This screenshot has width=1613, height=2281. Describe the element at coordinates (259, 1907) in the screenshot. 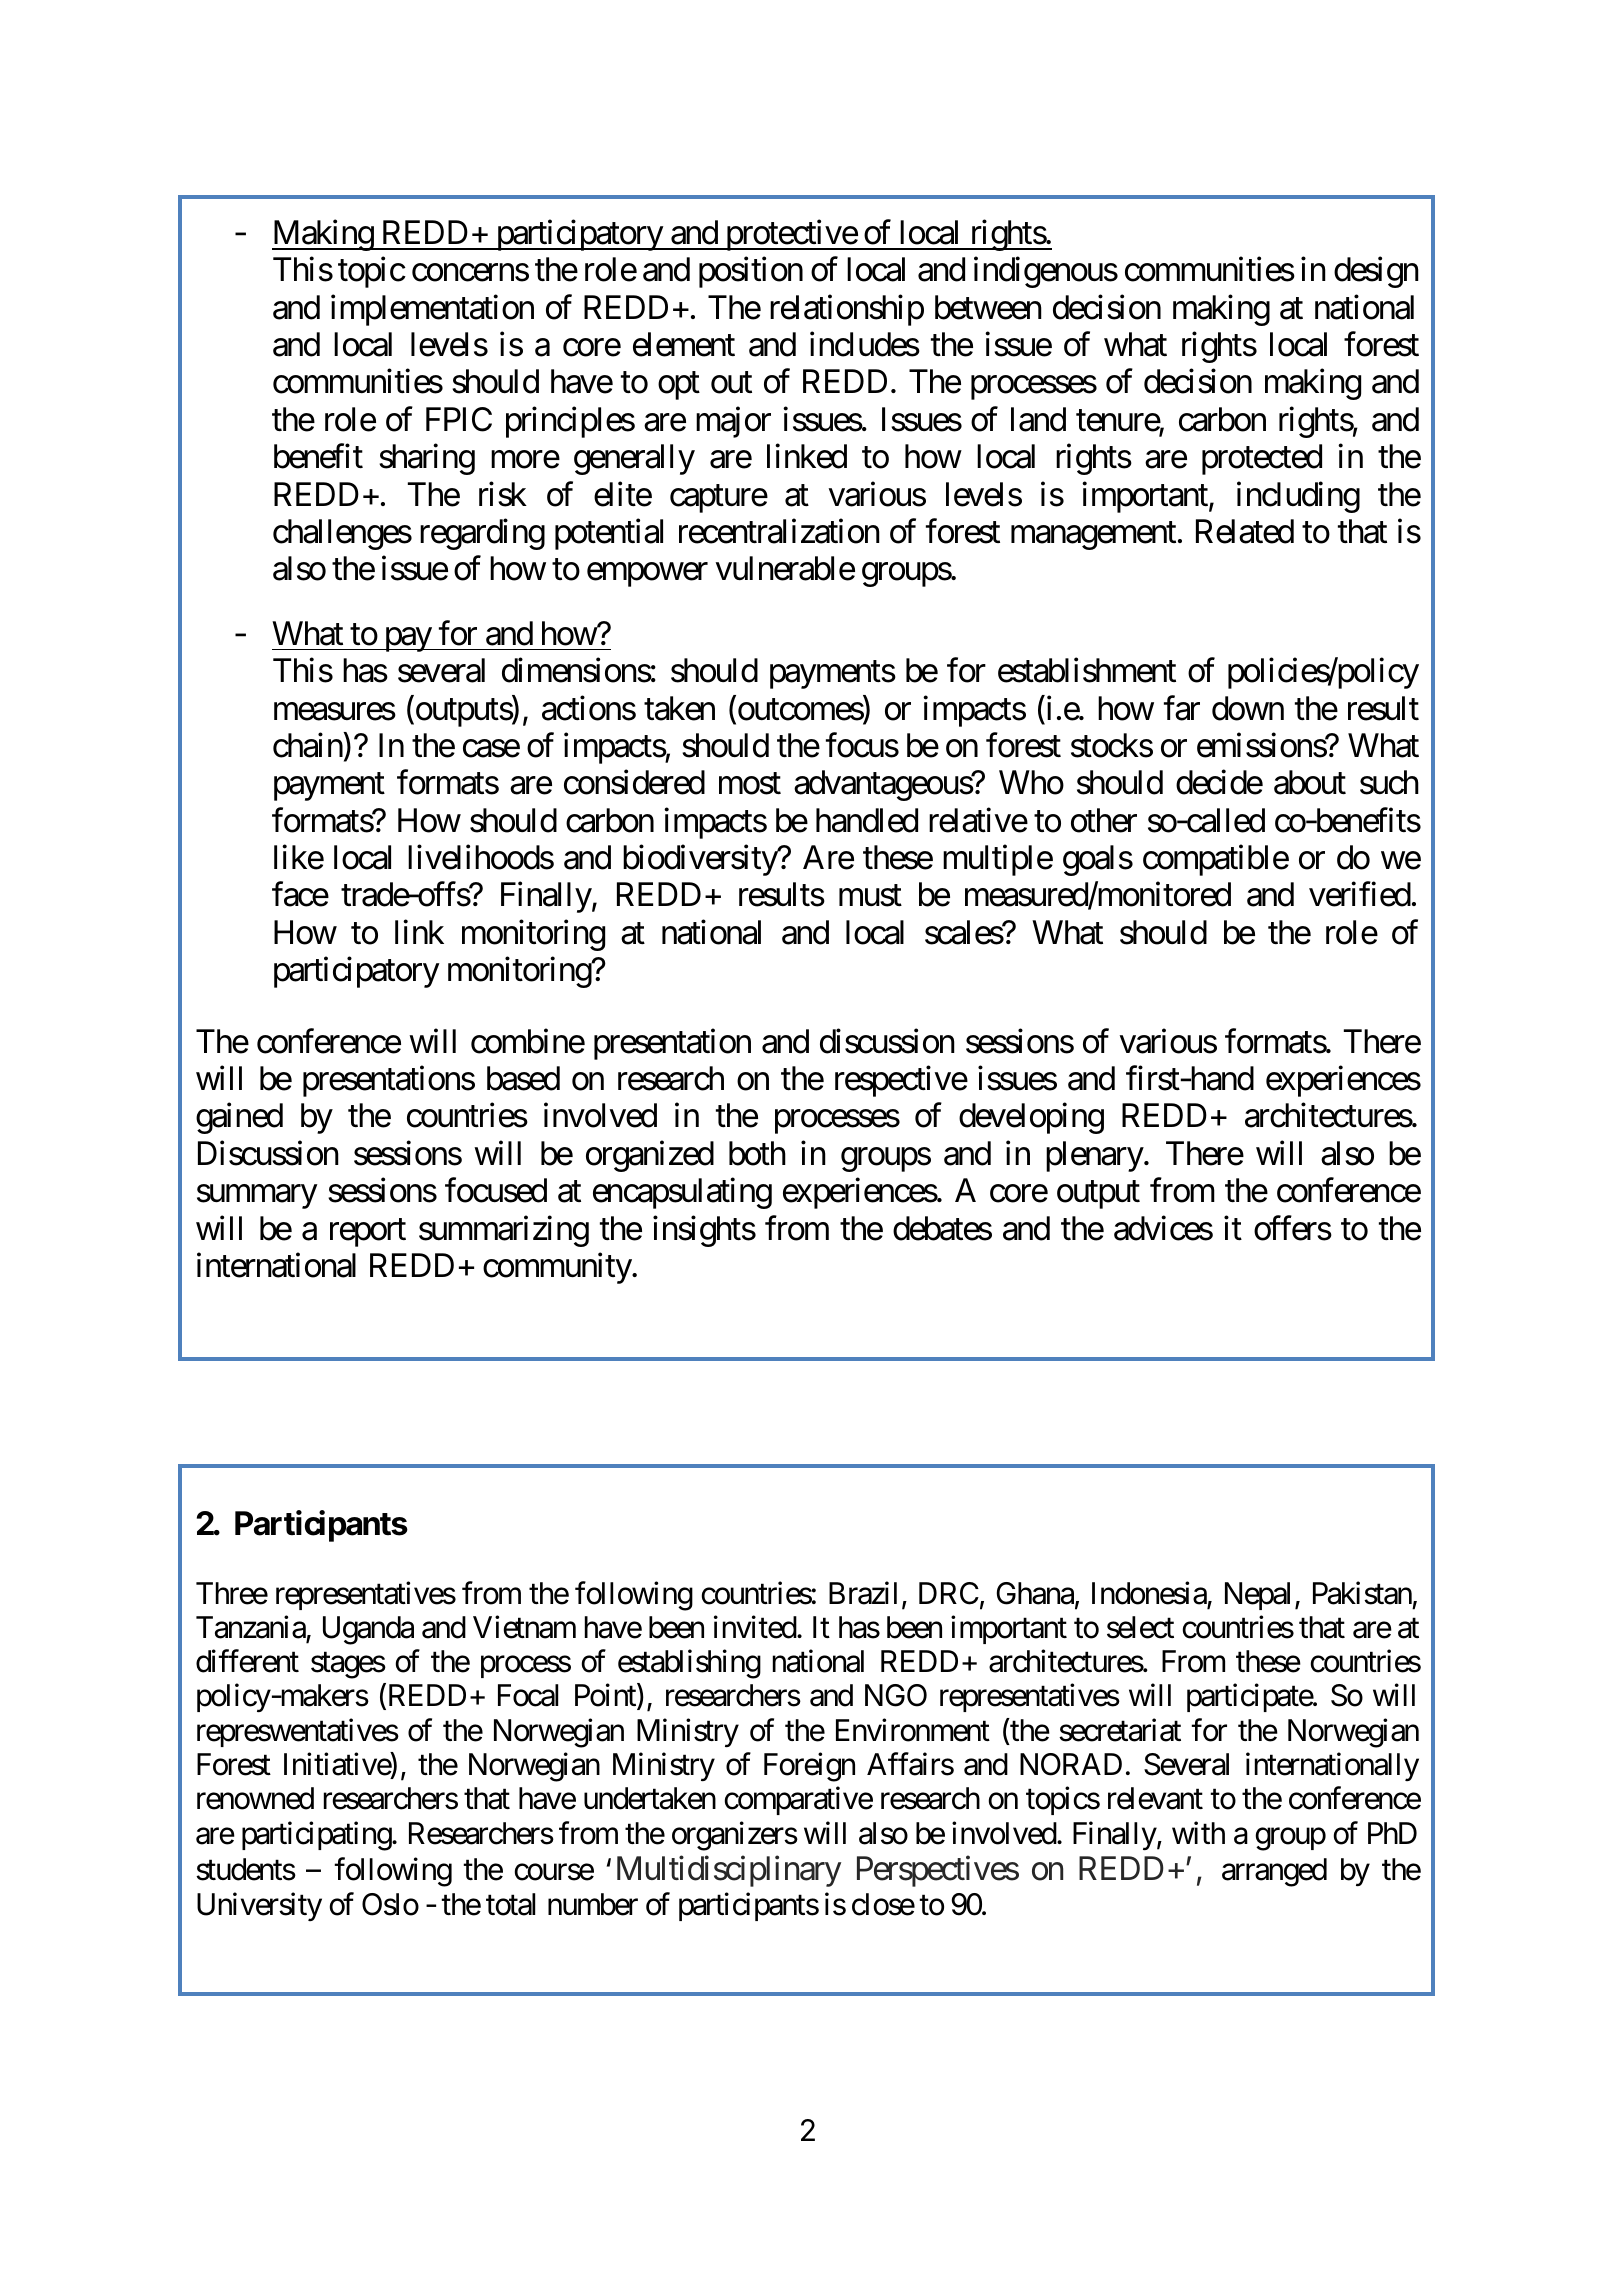

I see `University` at that location.
